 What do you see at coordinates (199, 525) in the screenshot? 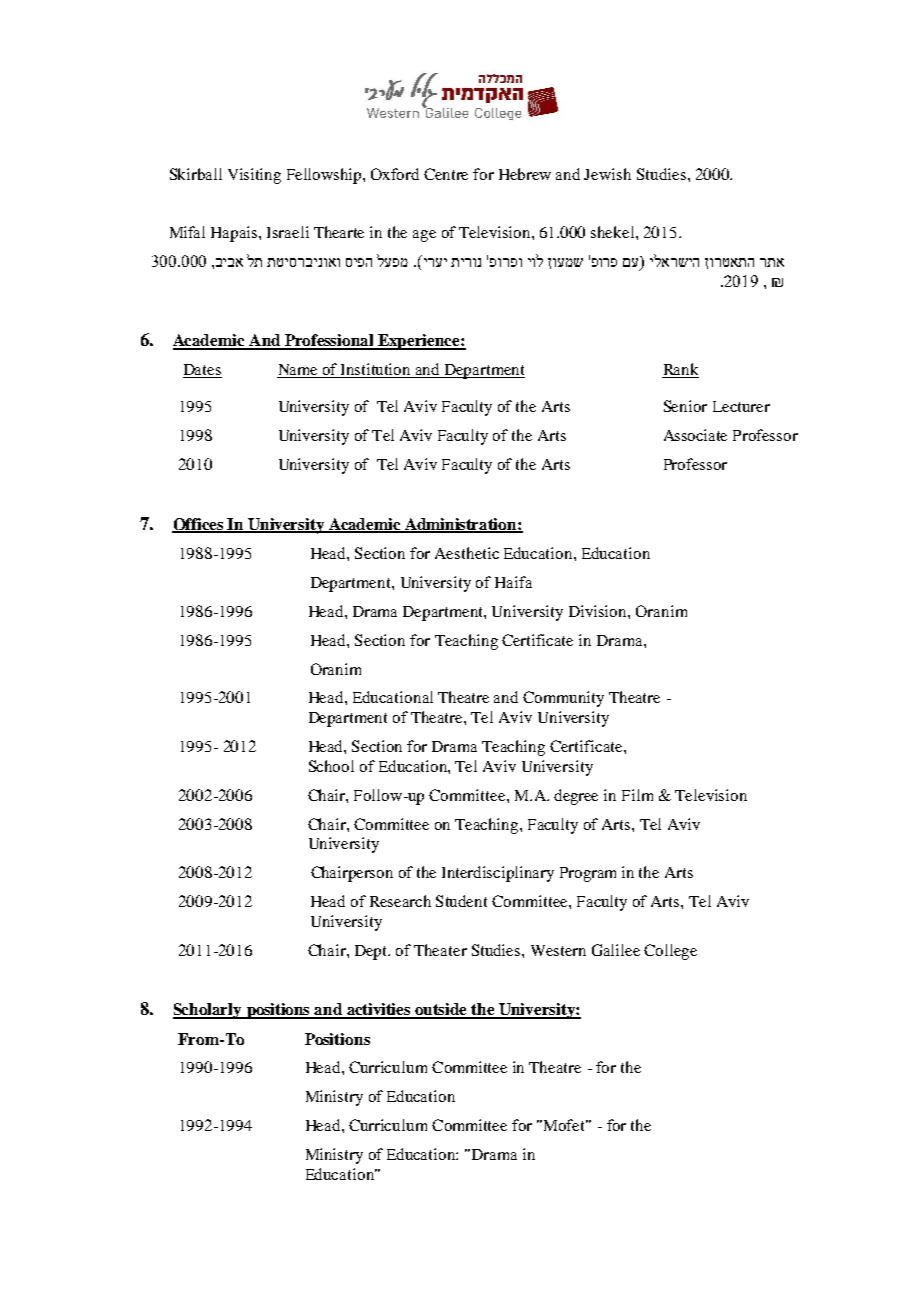
I see `Offices` at bounding box center [199, 525].
